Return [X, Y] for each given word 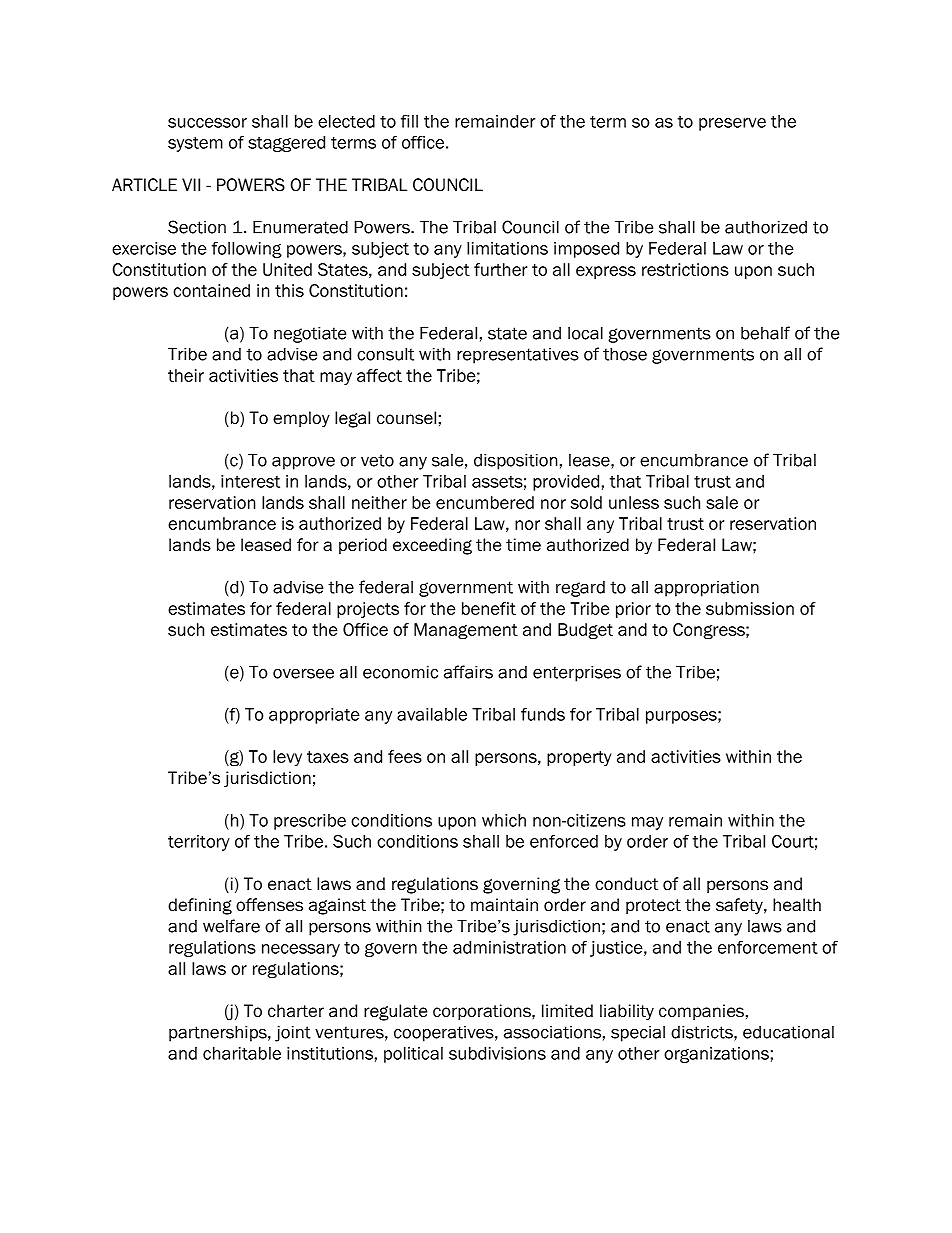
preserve [732, 124]
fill [409, 121]
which [504, 820]
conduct [626, 884]
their [186, 375]
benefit [489, 608]
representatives [518, 356]
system [195, 144]
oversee [303, 673]
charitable [242, 1053]
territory [199, 843]
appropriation [706, 589]
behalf [765, 333]
